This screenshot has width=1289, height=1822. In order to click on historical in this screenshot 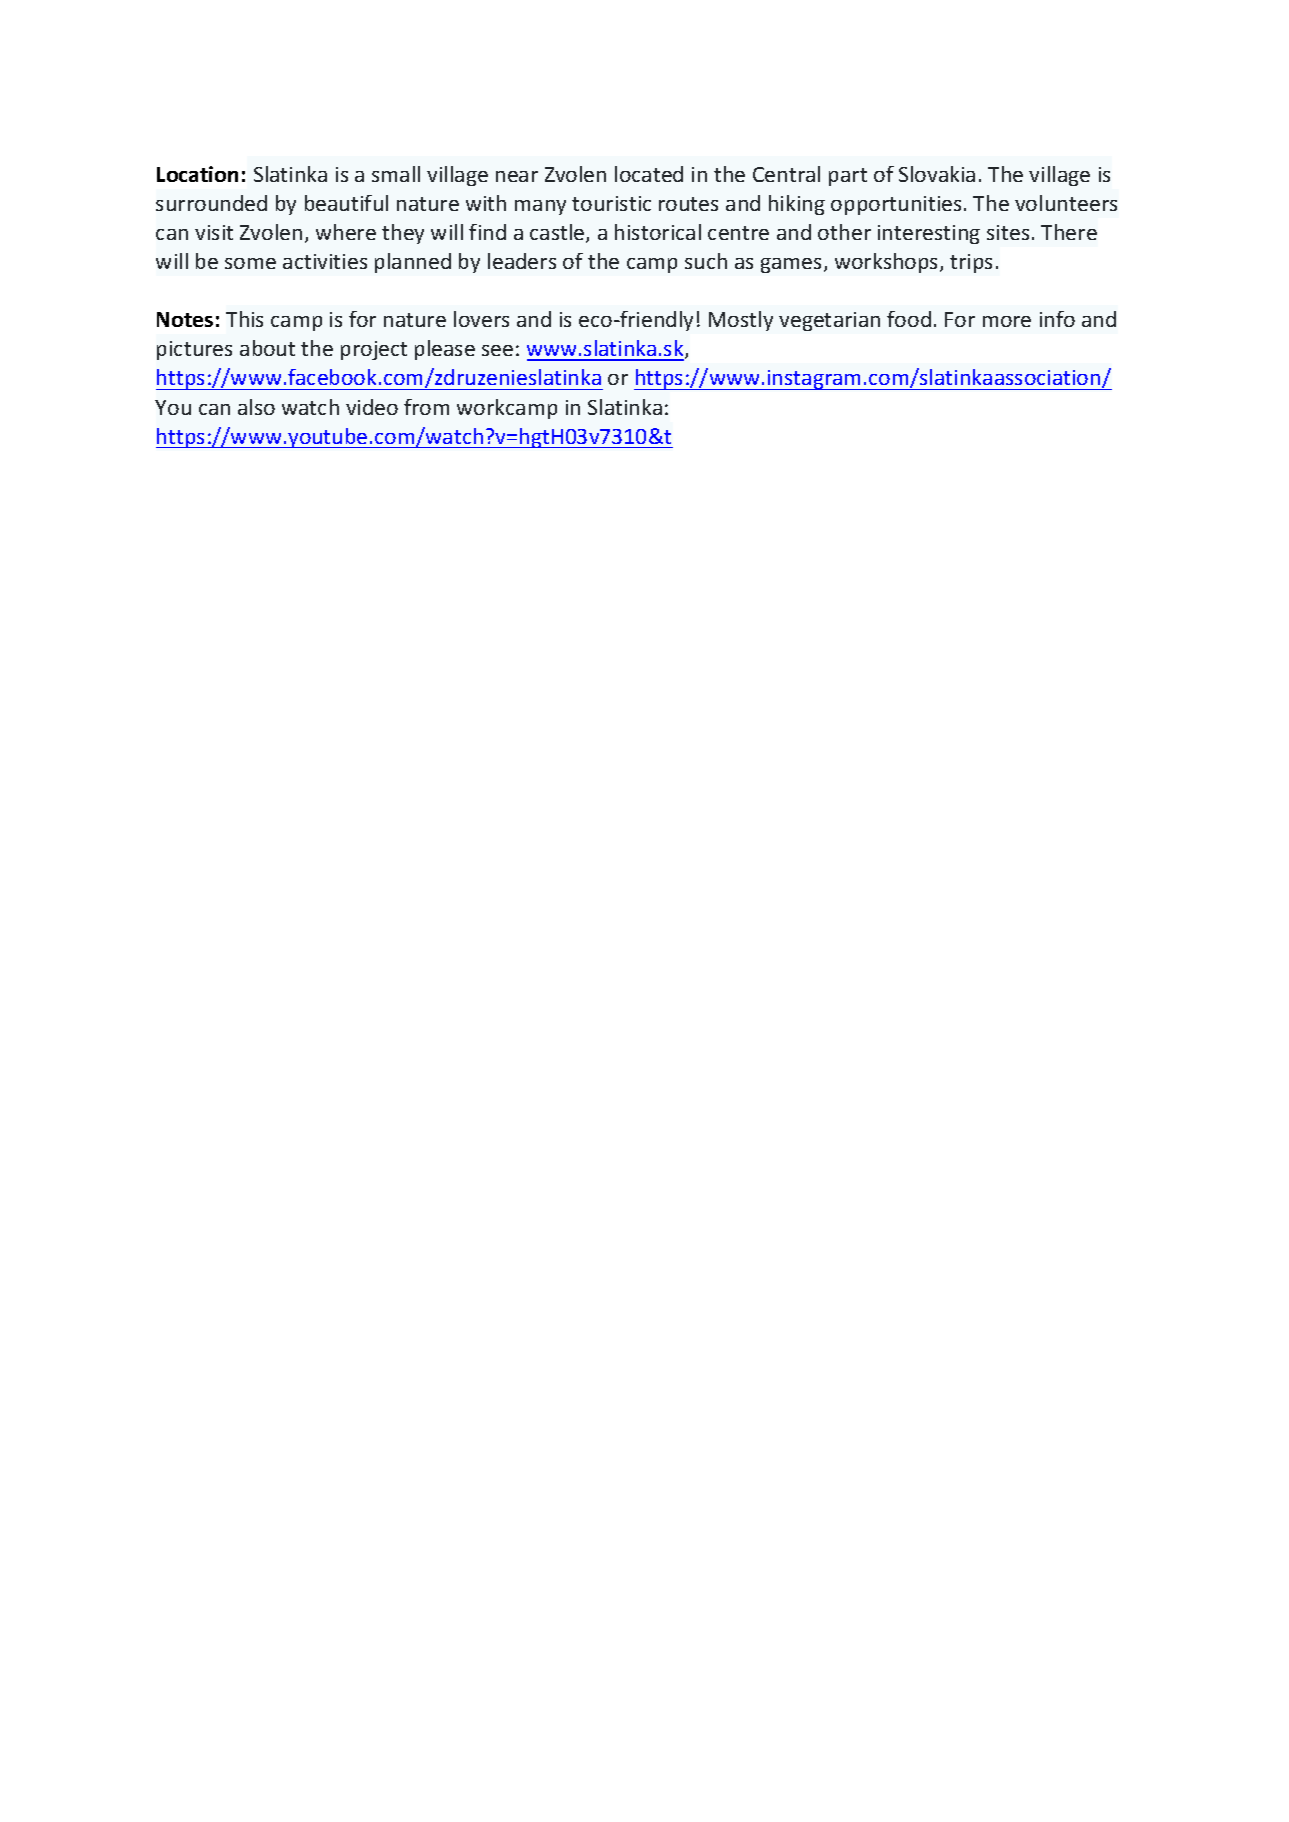, I will do `click(658, 232)`.
